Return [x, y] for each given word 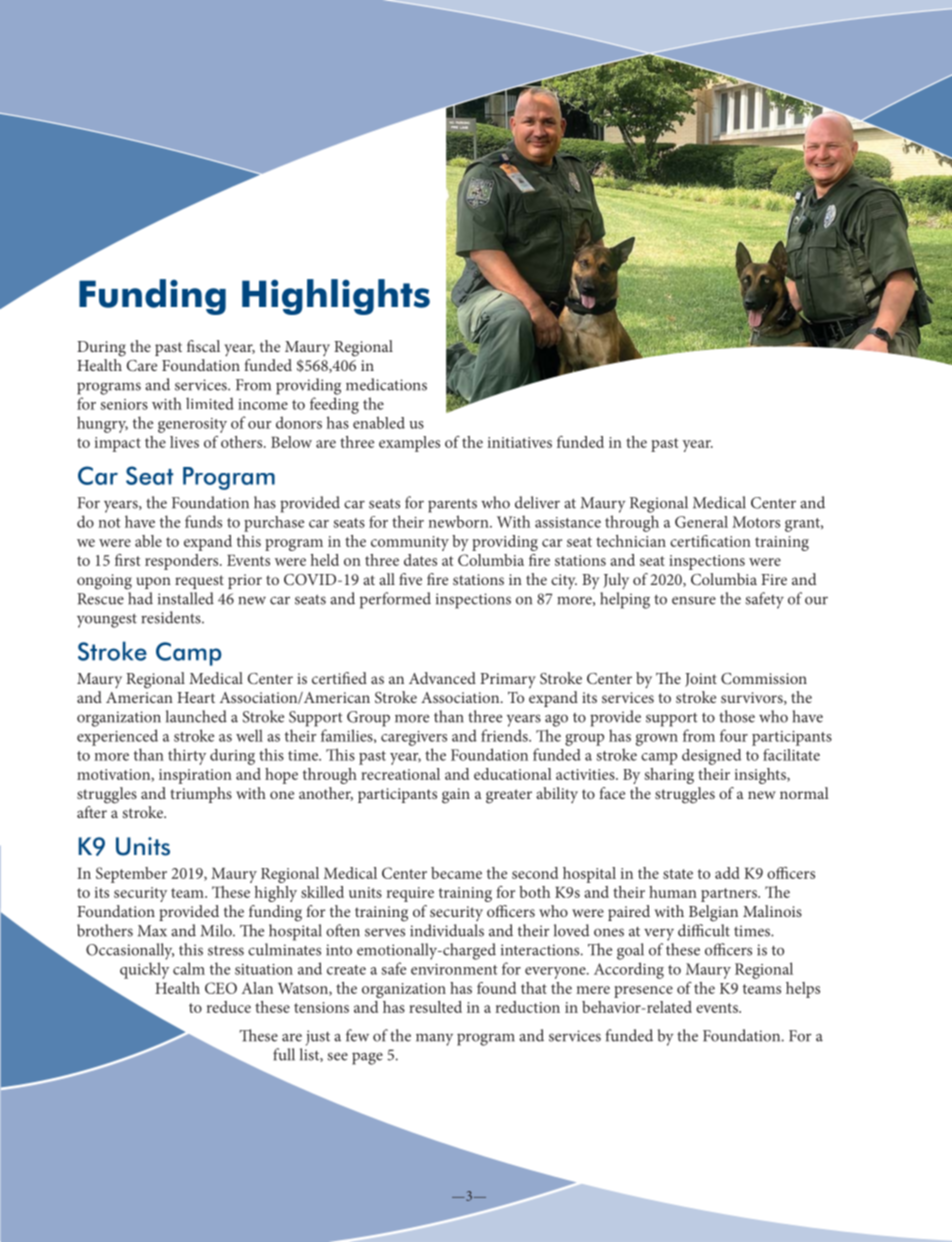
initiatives [520, 442]
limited [210, 403]
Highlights [336, 297]
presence [643, 992]
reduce [229, 1007]
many [434, 1039]
